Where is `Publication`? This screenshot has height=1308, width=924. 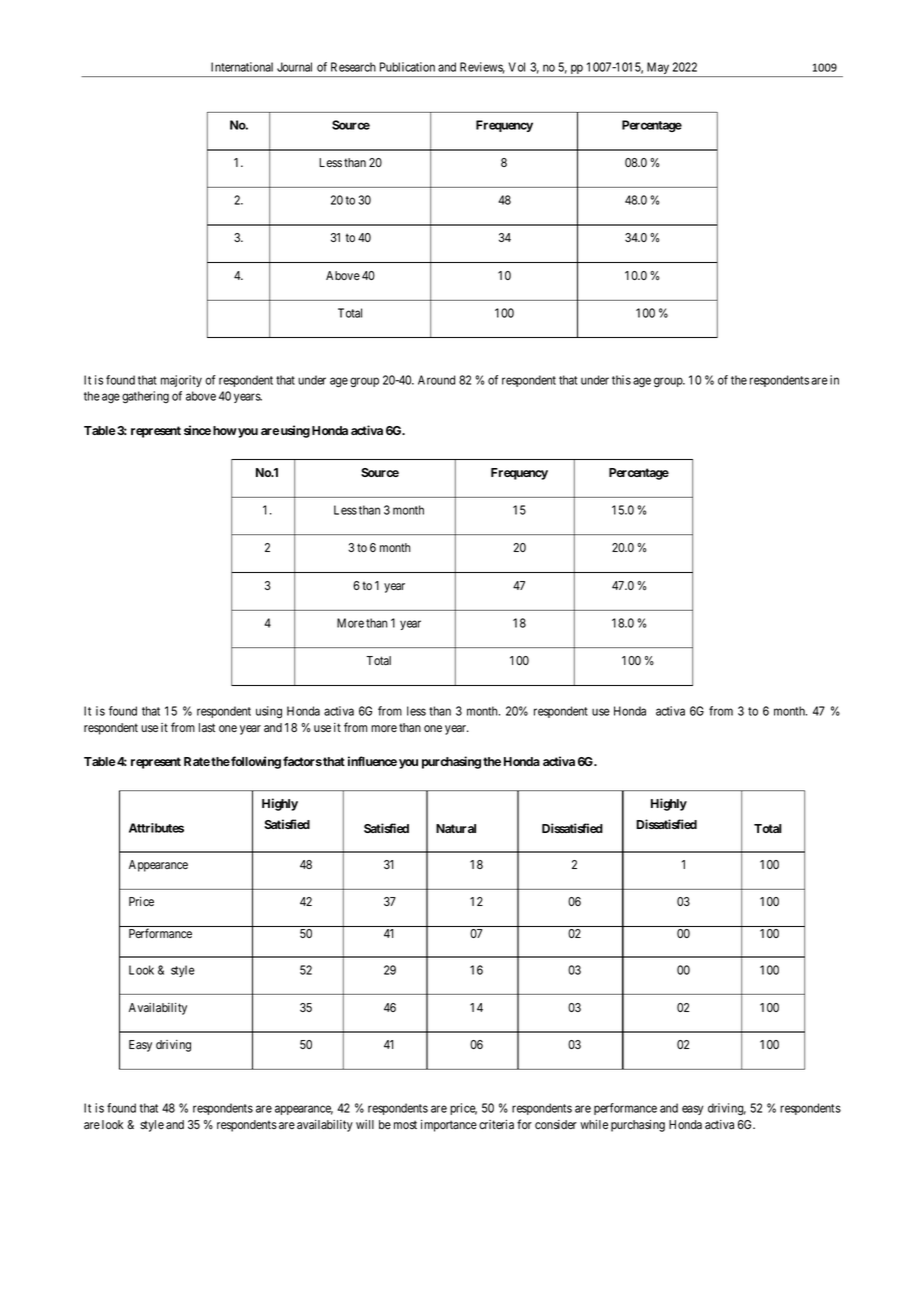
Publication is located at coordinates (407, 67).
